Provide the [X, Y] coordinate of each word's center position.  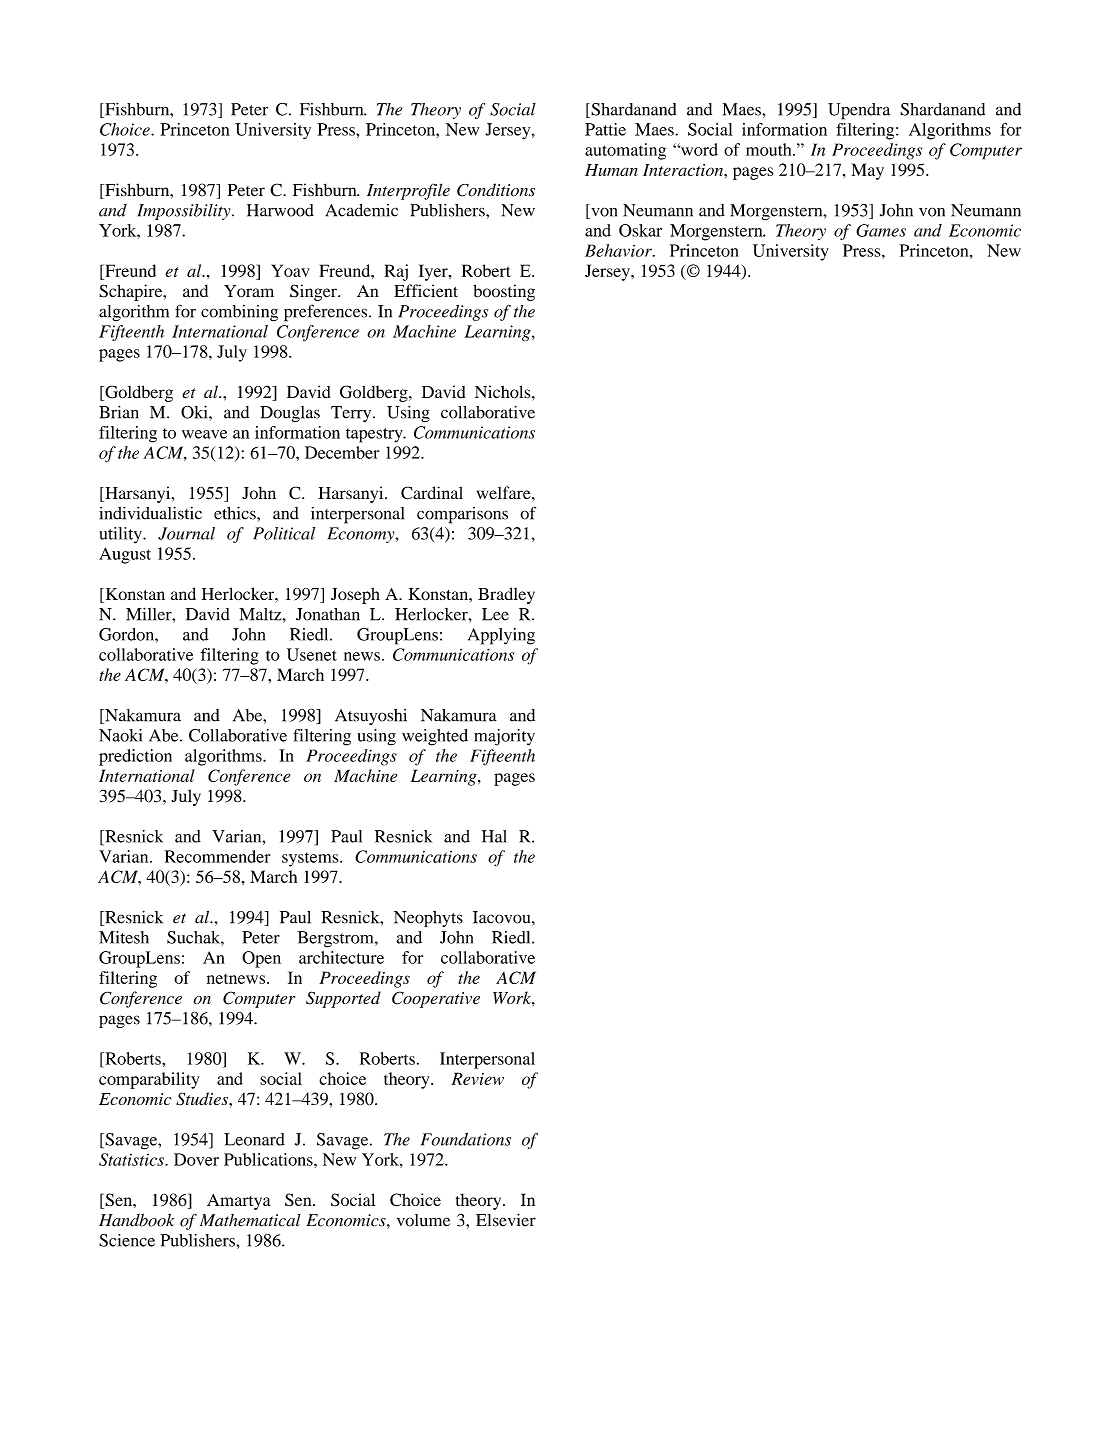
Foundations [466, 1139]
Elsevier [506, 1220]
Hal [494, 836]
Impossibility [185, 212]
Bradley [506, 595]
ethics [236, 513]
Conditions [496, 190]
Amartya [239, 1202]
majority [504, 737]
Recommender [218, 856]
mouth [770, 149]
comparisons [462, 515]
